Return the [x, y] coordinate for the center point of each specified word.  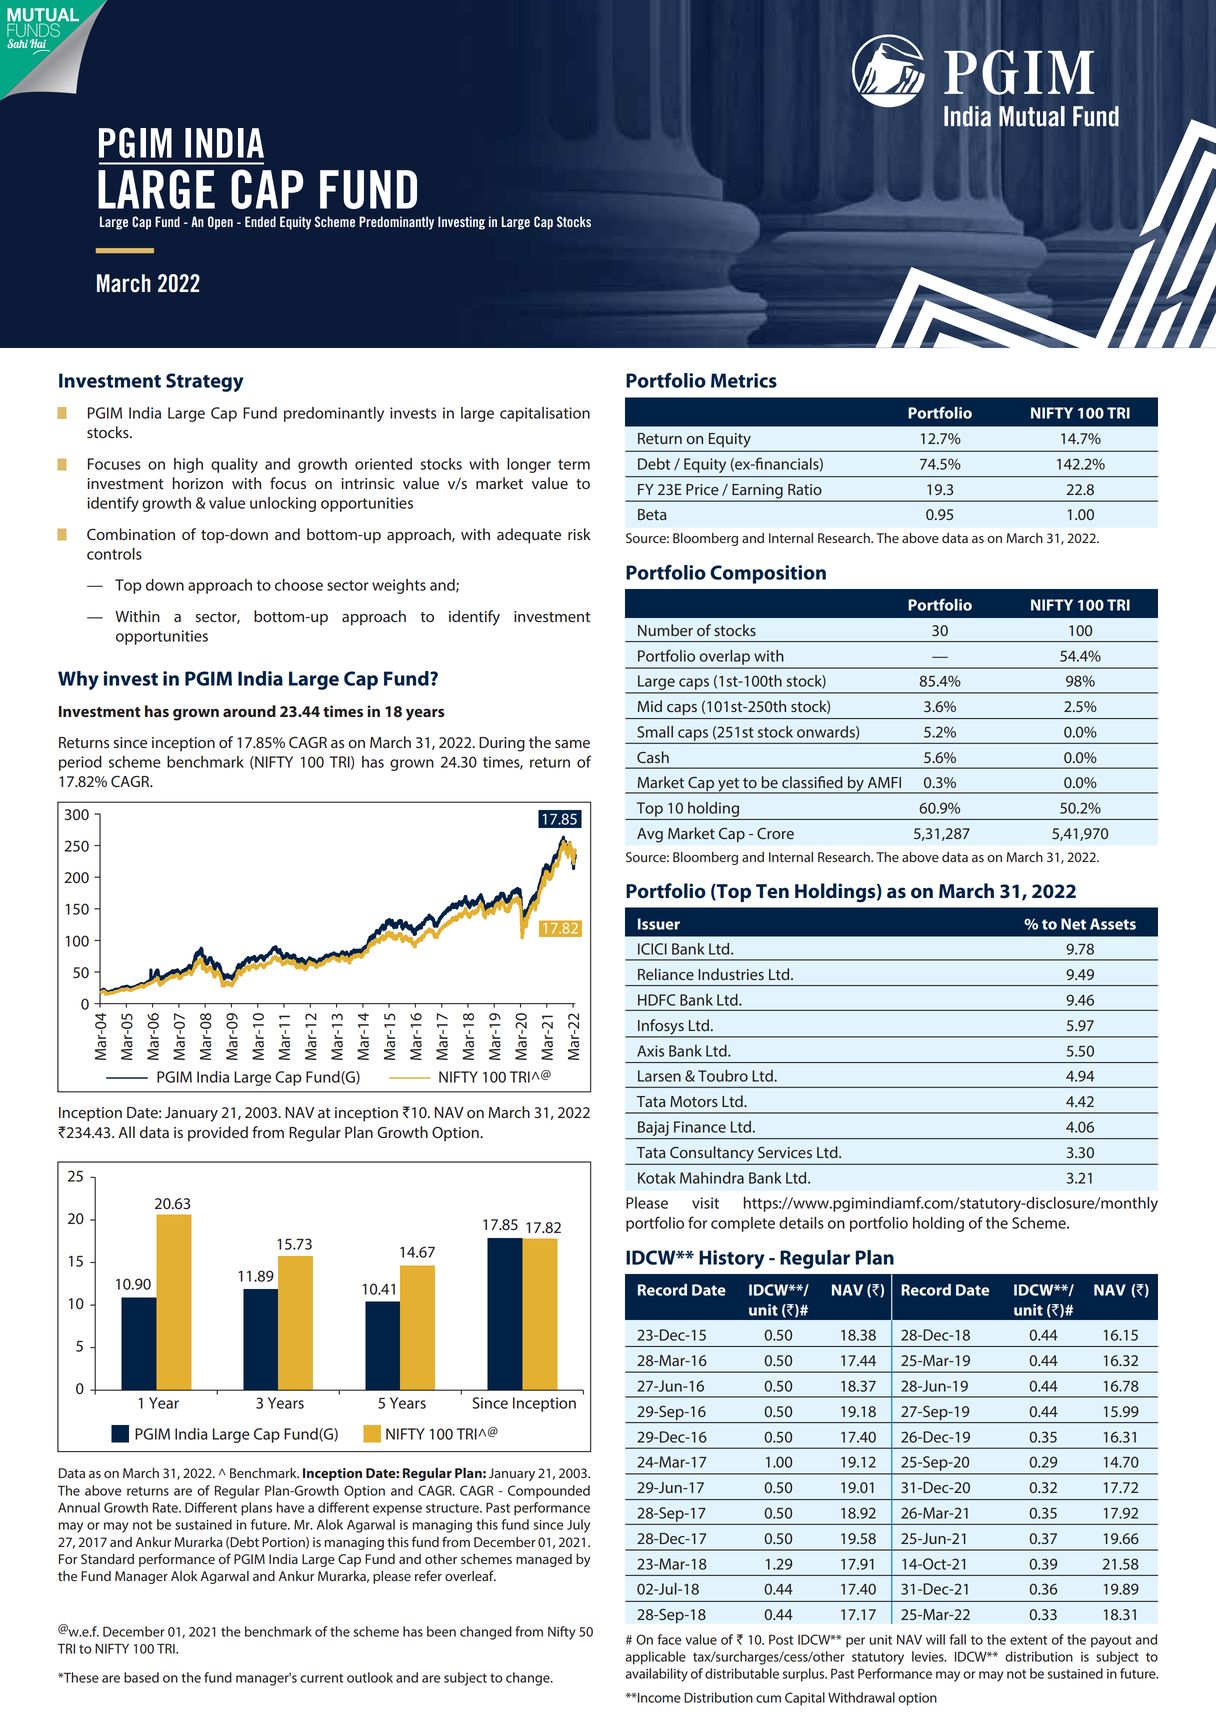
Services [785, 1152]
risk [579, 534]
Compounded [549, 1492]
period [80, 763]
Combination [131, 534]
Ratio [805, 489]
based [141, 1677]
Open [220, 223]
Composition [768, 574]
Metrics [744, 380]
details [801, 1223]
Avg [650, 835]
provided [218, 1134]
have [290, 1507]
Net [1073, 924]
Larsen [659, 1076]
